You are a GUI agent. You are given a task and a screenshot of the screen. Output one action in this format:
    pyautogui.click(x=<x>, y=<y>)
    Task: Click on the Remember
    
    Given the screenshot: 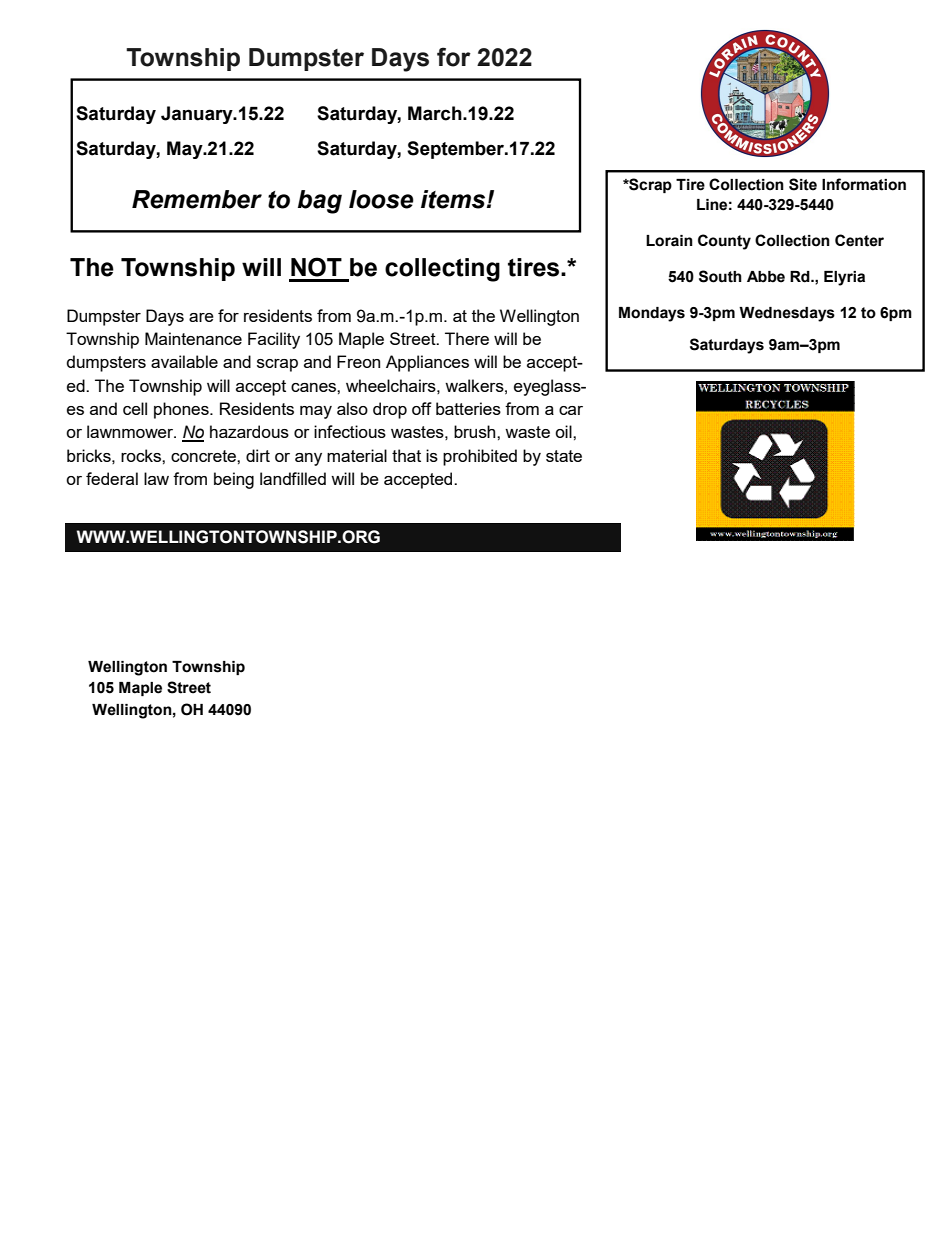 What is the action you would take?
    pyautogui.click(x=197, y=199)
